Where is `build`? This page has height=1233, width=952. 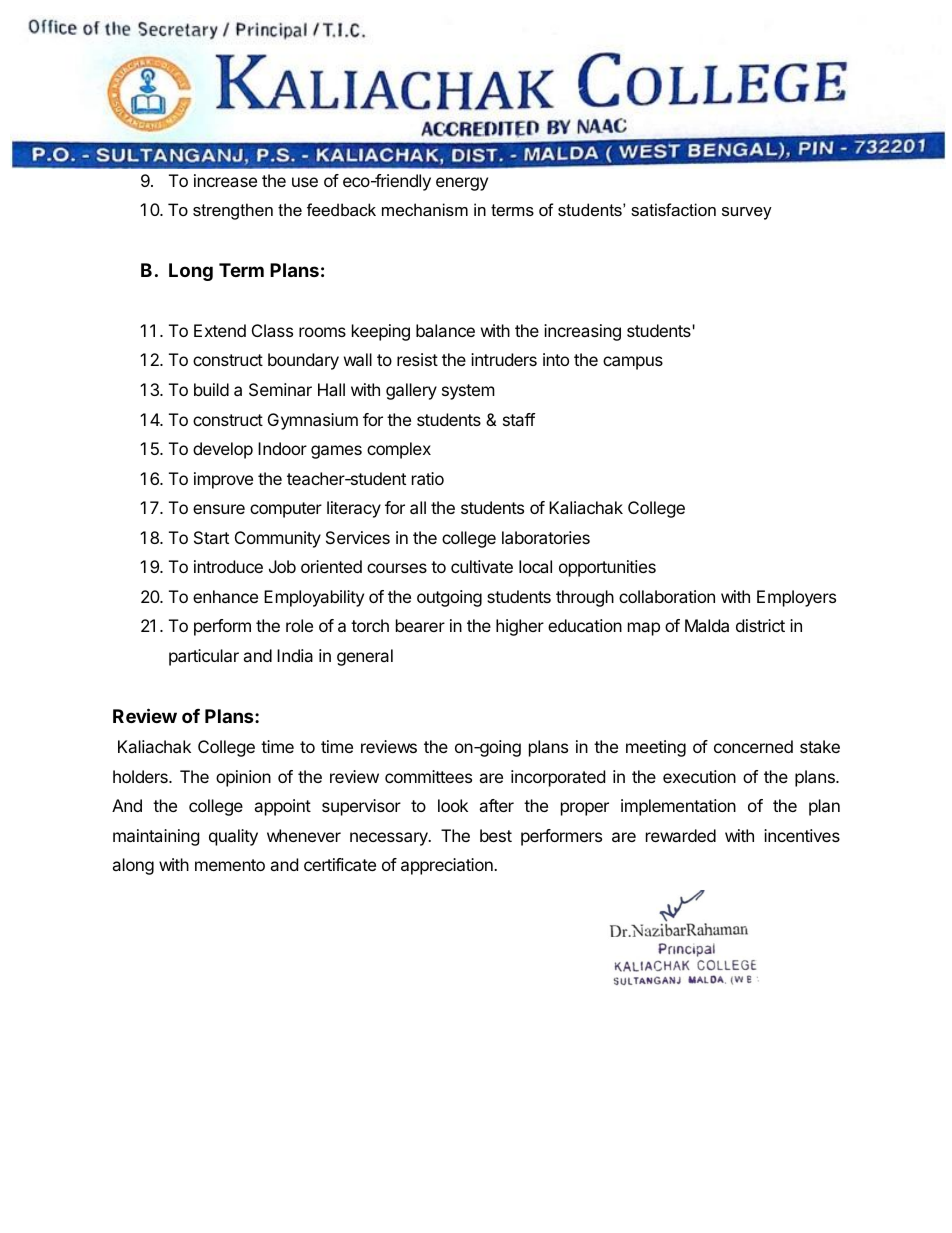
build is located at coordinates (211, 389).
